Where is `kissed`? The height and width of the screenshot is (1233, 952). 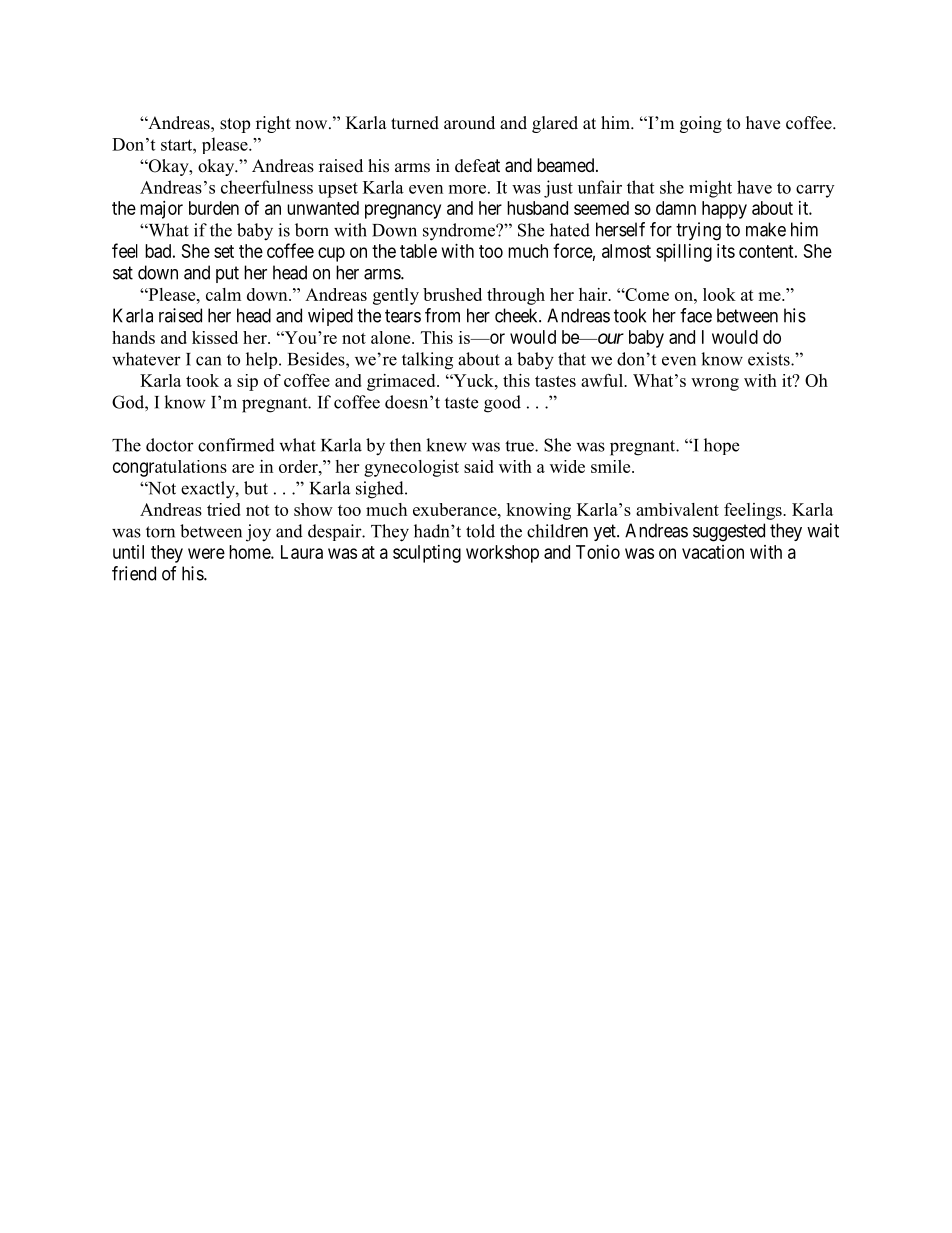 kissed is located at coordinates (215, 337).
